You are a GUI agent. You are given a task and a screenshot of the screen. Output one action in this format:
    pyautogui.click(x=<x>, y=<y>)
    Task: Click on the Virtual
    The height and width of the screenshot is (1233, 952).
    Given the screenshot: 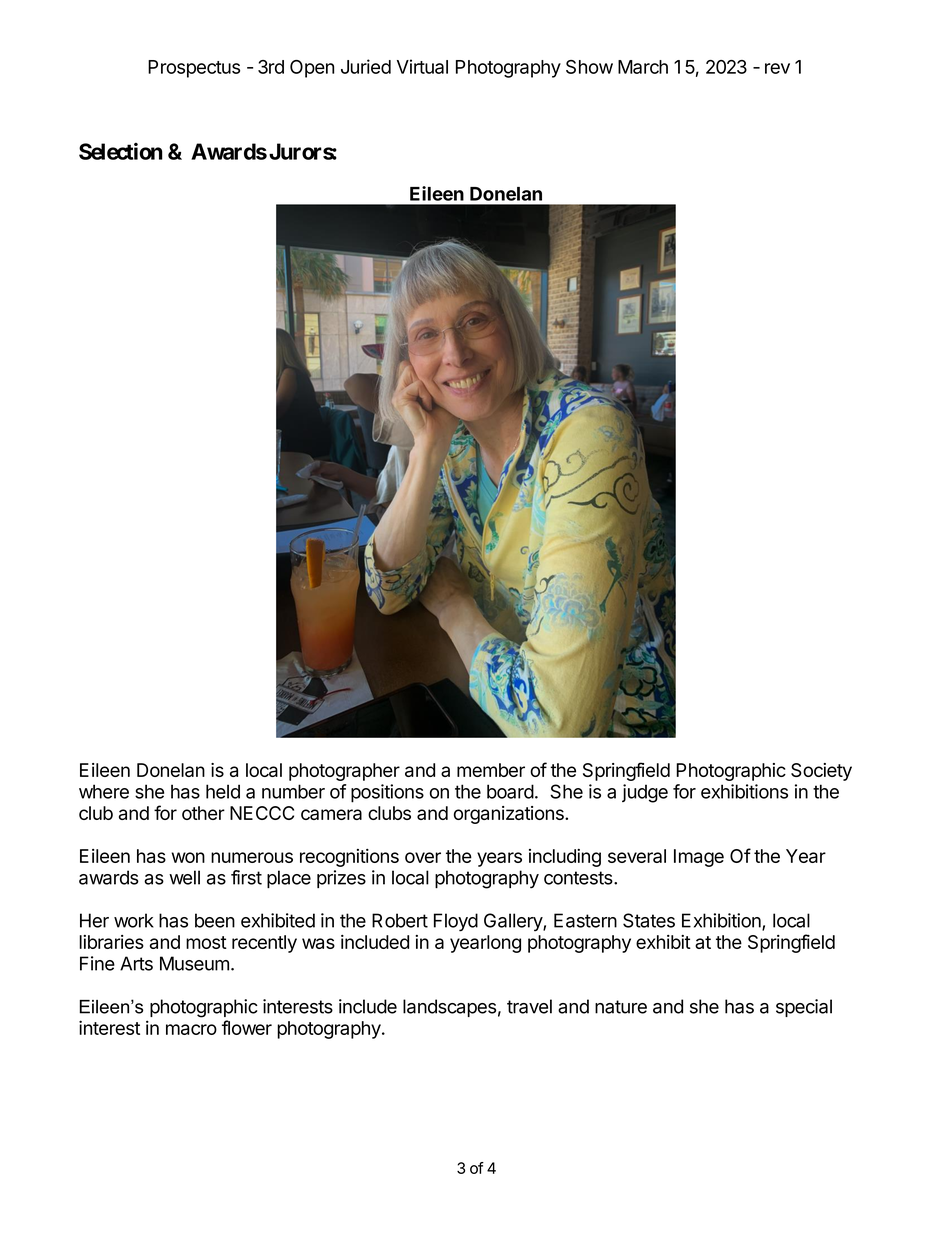 What is the action you would take?
    pyautogui.click(x=422, y=66)
